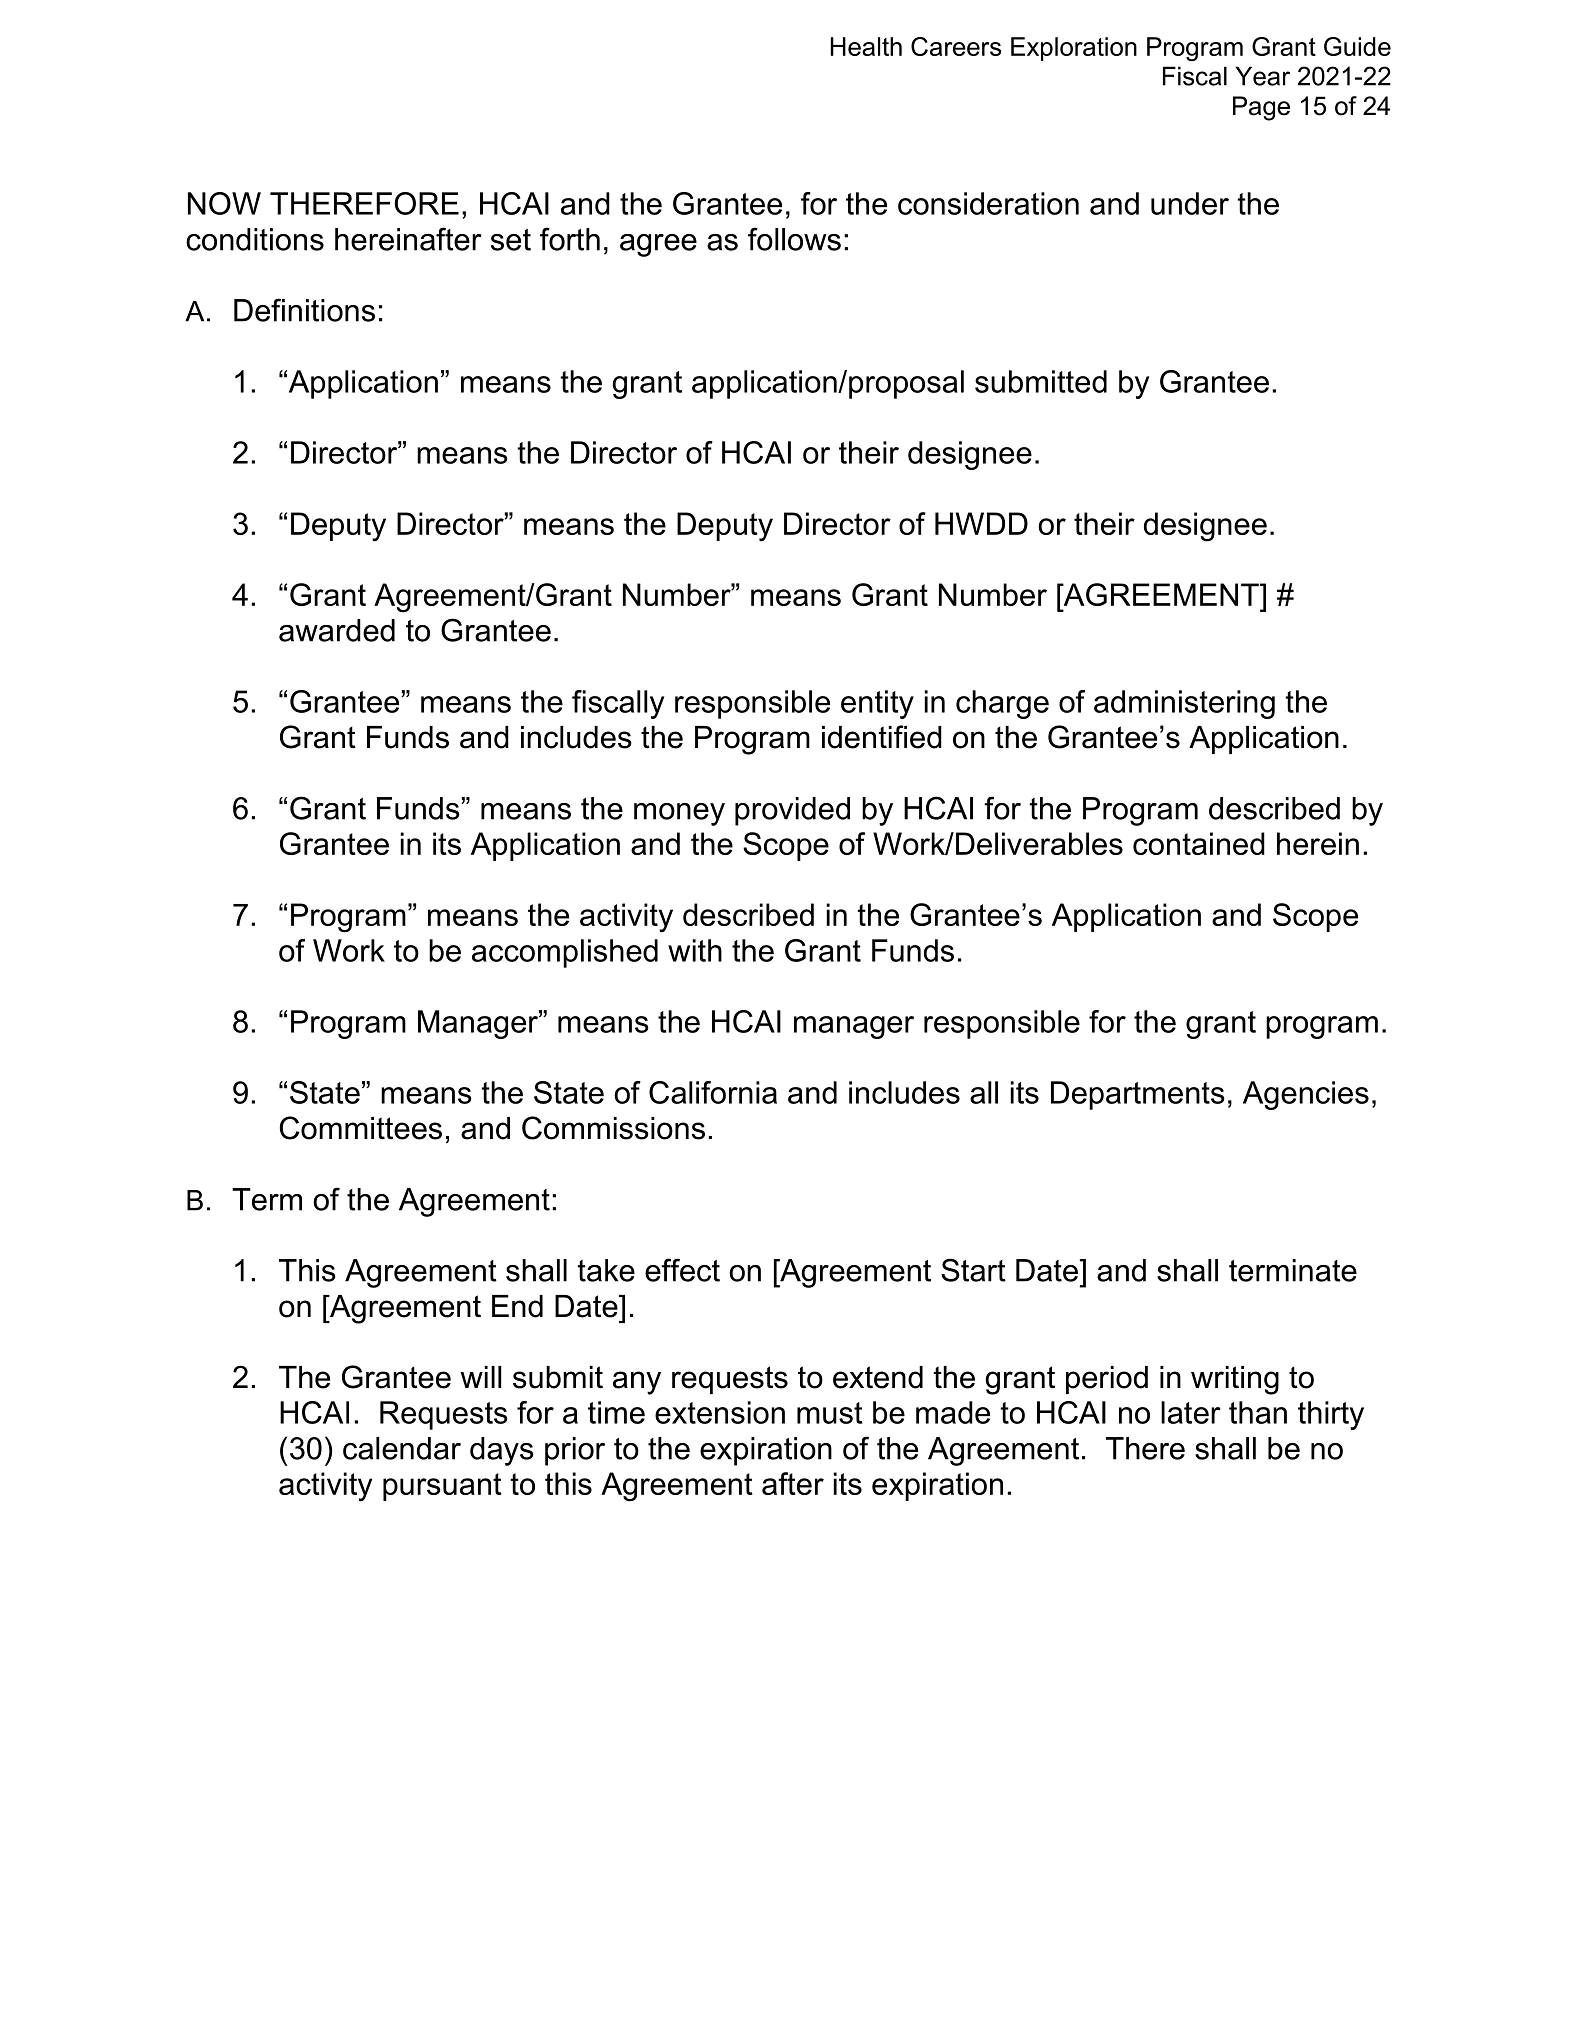 The image size is (1577, 2041). I want to click on later, so click(1191, 1412).
